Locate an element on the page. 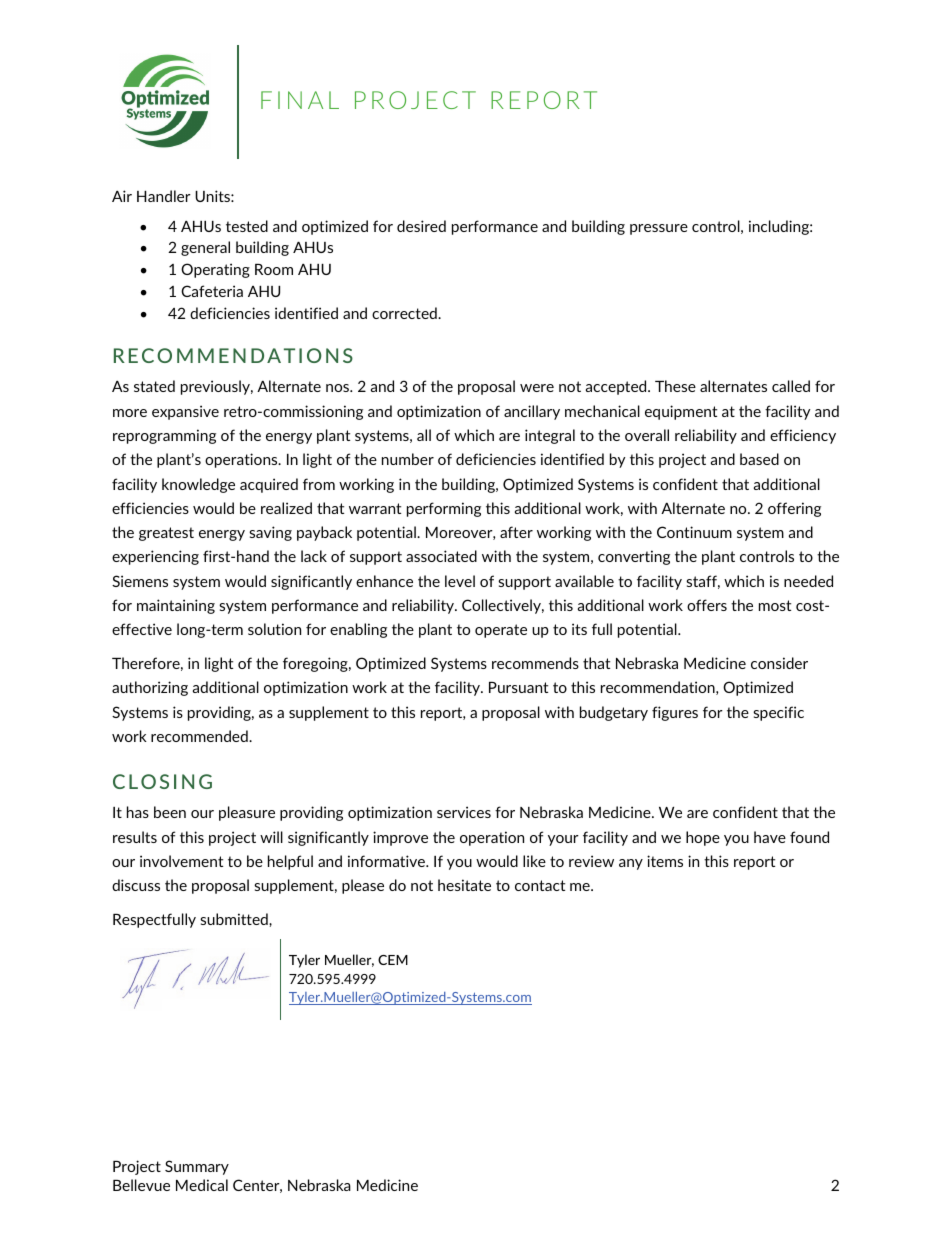  performing is located at coordinates (444, 509).
